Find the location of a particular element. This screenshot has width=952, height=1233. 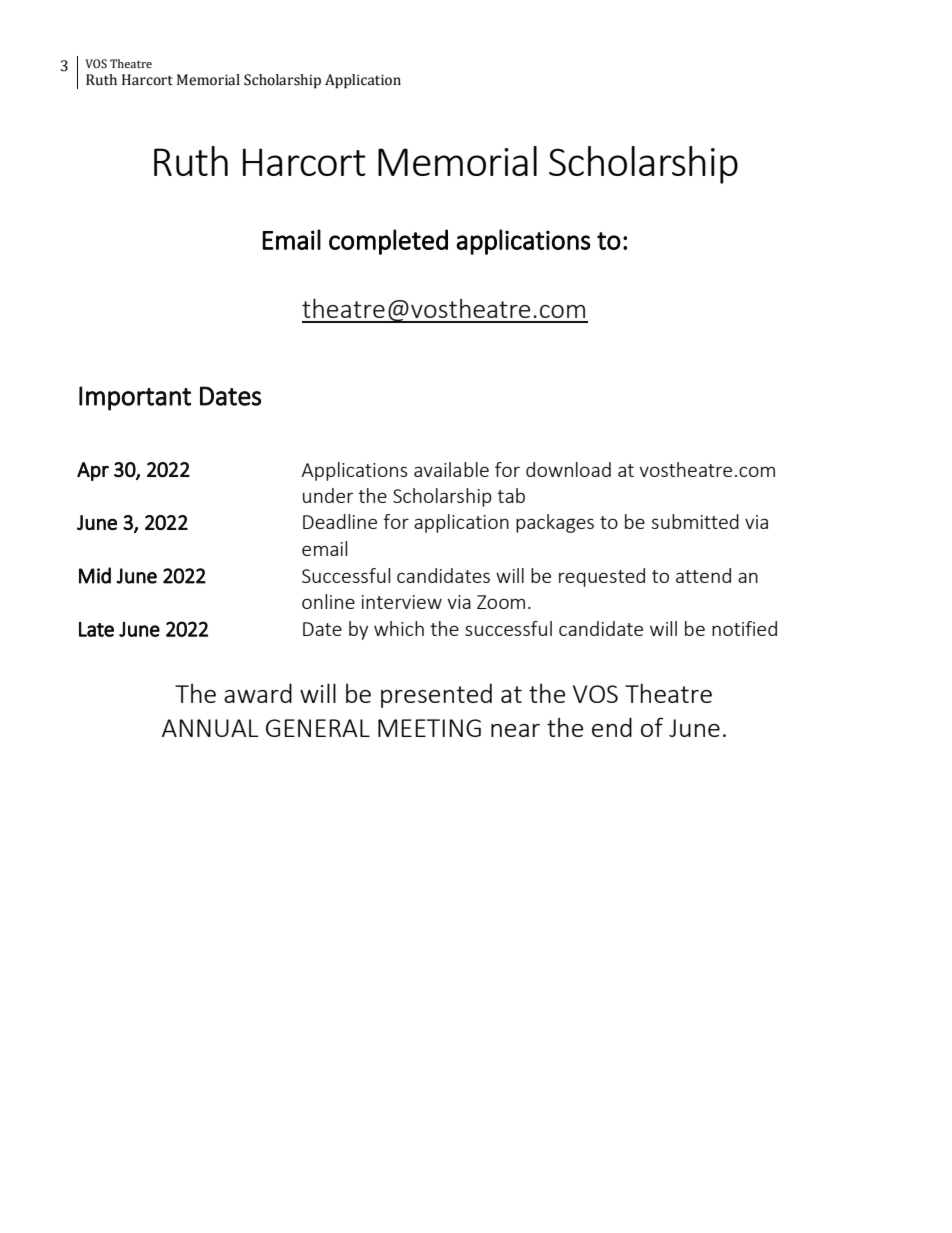

interview is located at coordinates (402, 602).
